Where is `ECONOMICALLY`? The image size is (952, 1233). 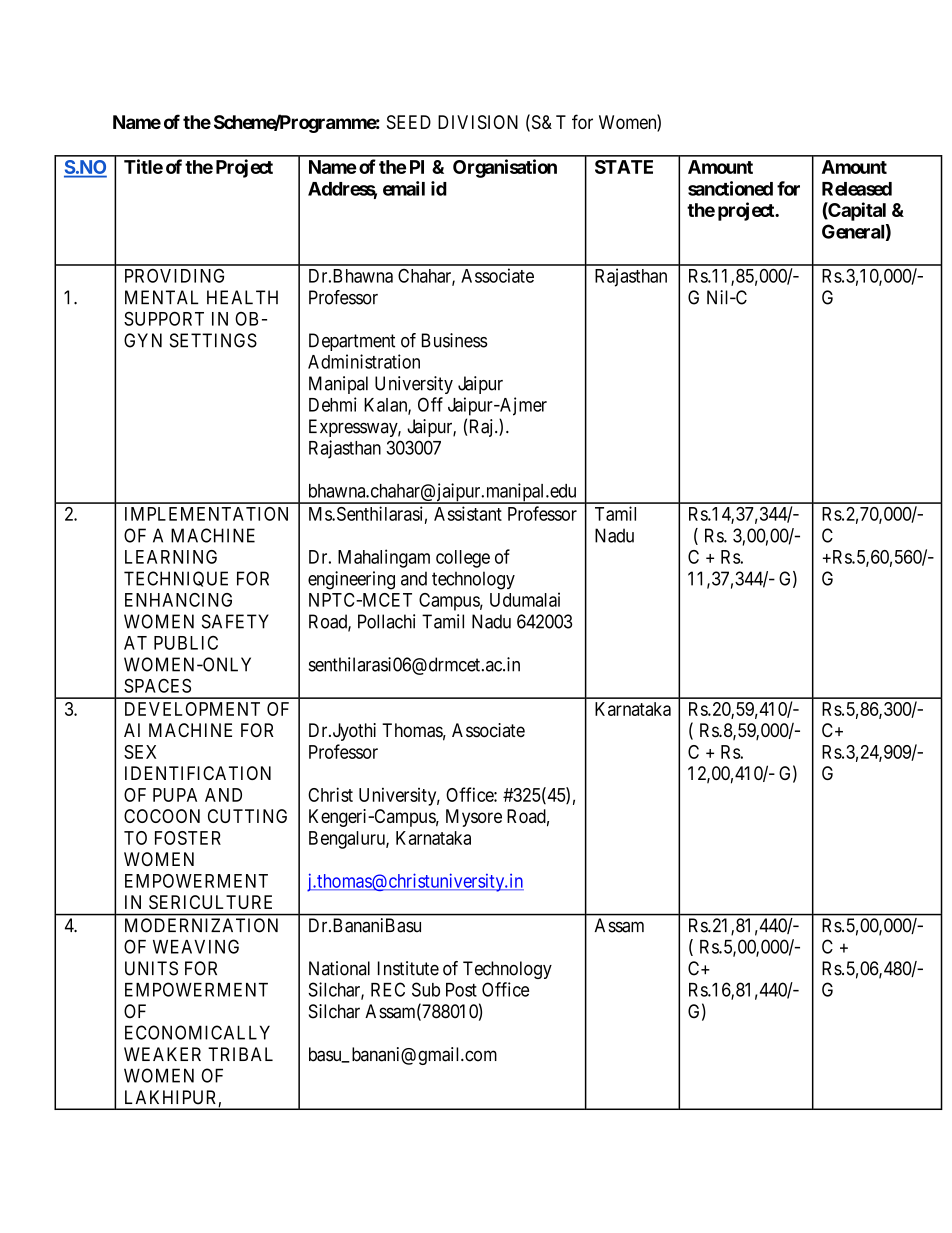
ECONOMICALLY is located at coordinates (197, 1032).
